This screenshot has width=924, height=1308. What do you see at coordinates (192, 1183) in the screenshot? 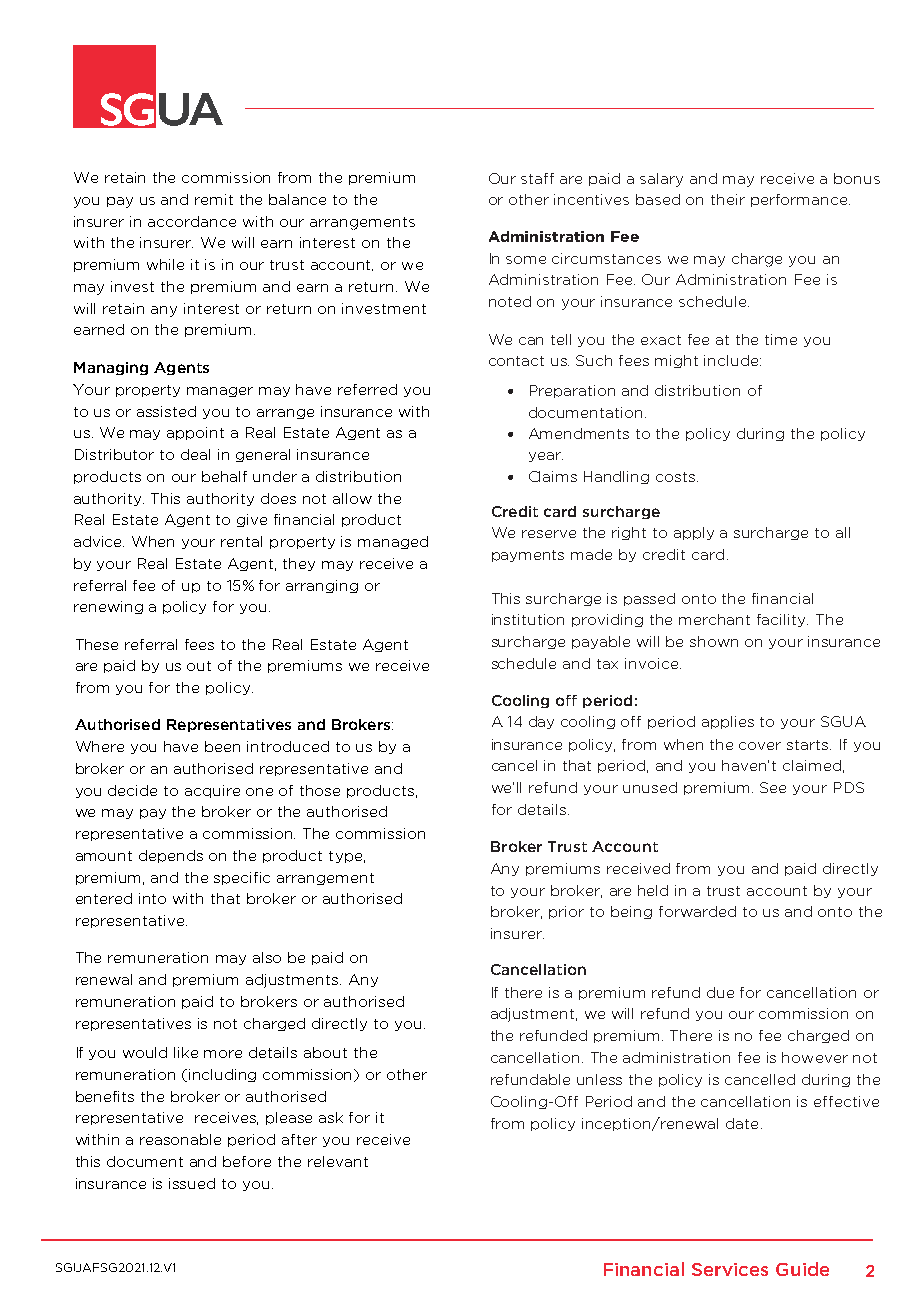
I see `issued` at bounding box center [192, 1183].
